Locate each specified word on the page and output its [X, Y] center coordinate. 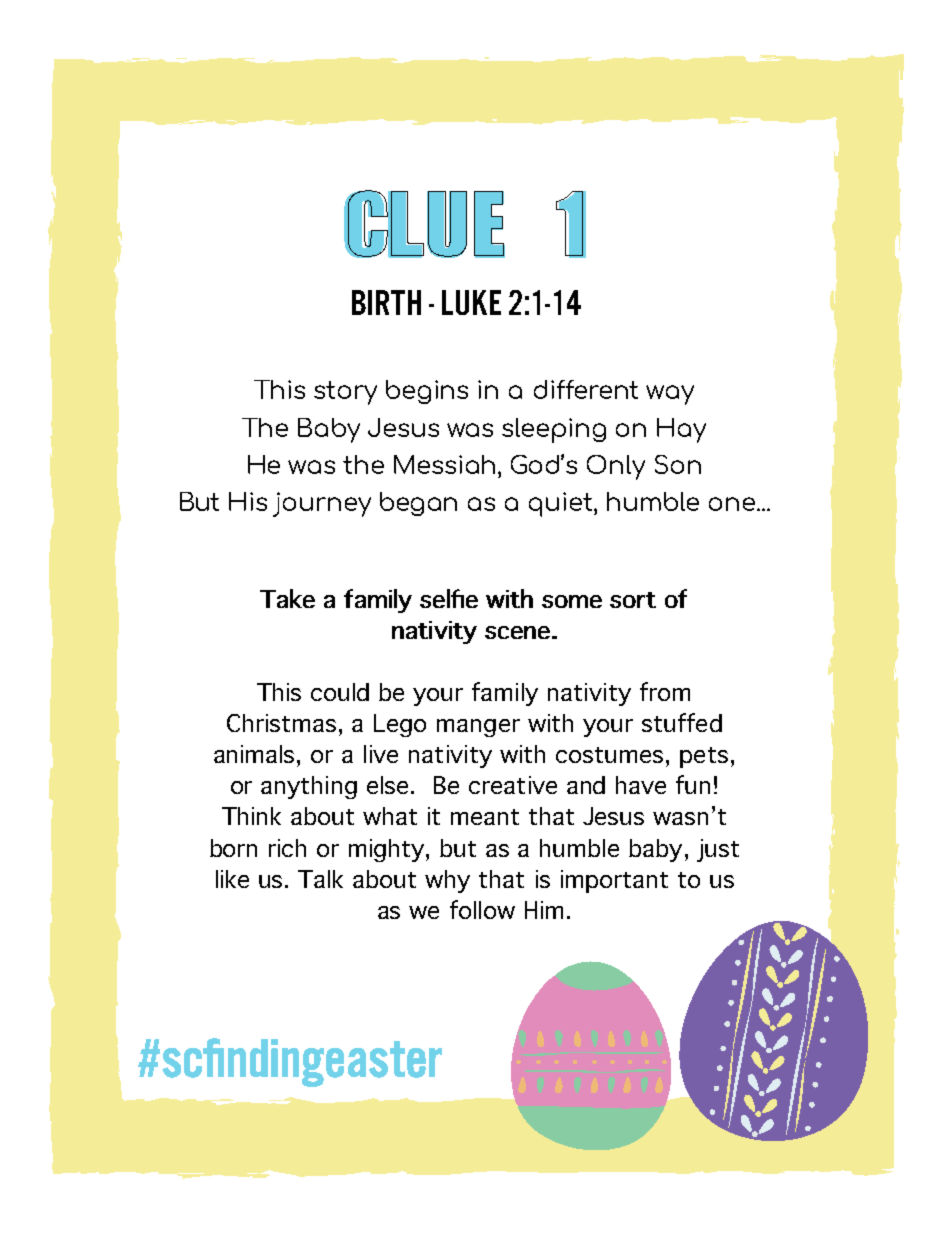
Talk [320, 879]
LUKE [471, 302]
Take [287, 598]
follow [482, 909]
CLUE [424, 224]
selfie [449, 598]
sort [633, 600]
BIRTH [386, 302]
